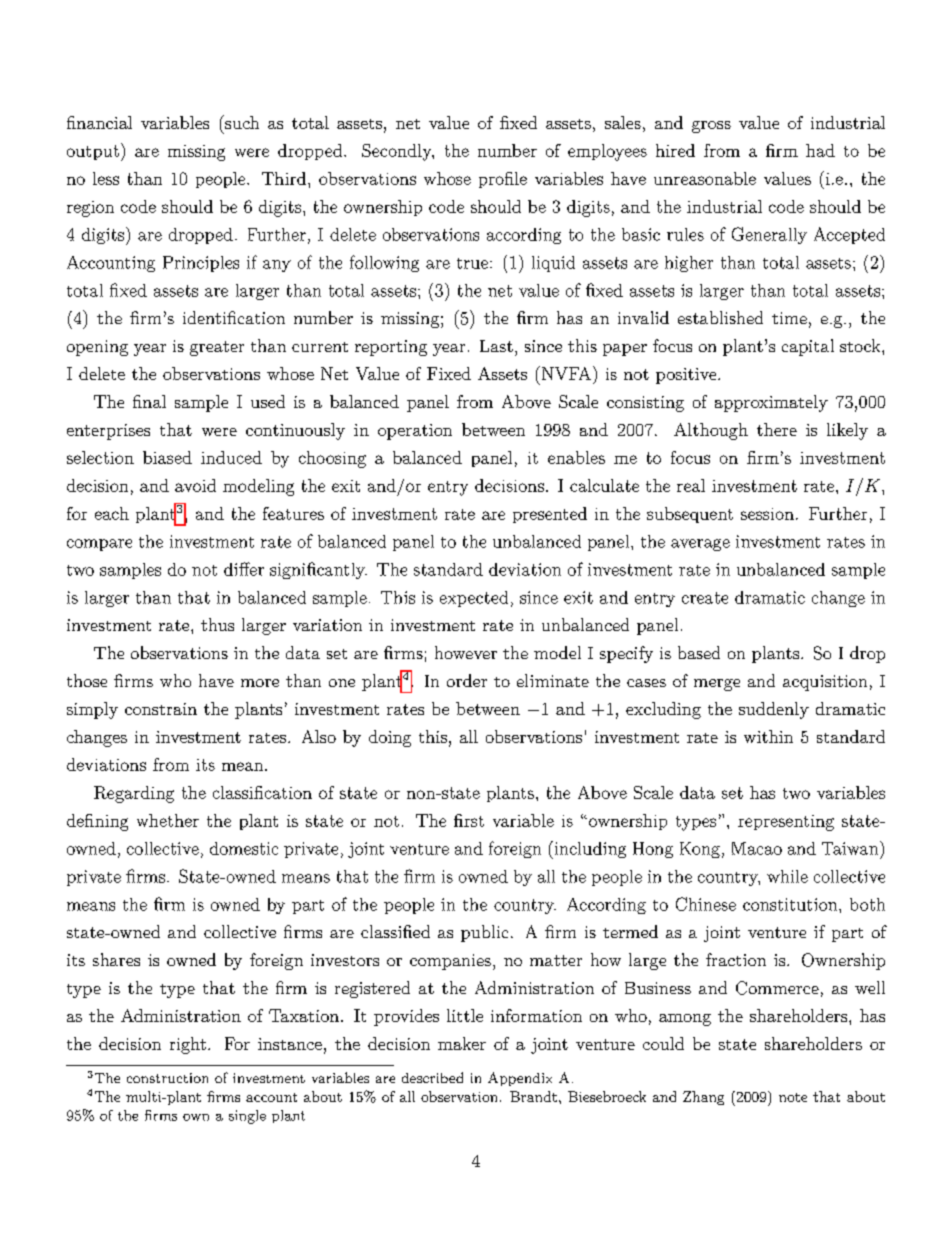 Image resolution: width=952 pixels, height=1233 pixels. Describe the element at coordinates (793, 1097) in the image. I see `note` at that location.
